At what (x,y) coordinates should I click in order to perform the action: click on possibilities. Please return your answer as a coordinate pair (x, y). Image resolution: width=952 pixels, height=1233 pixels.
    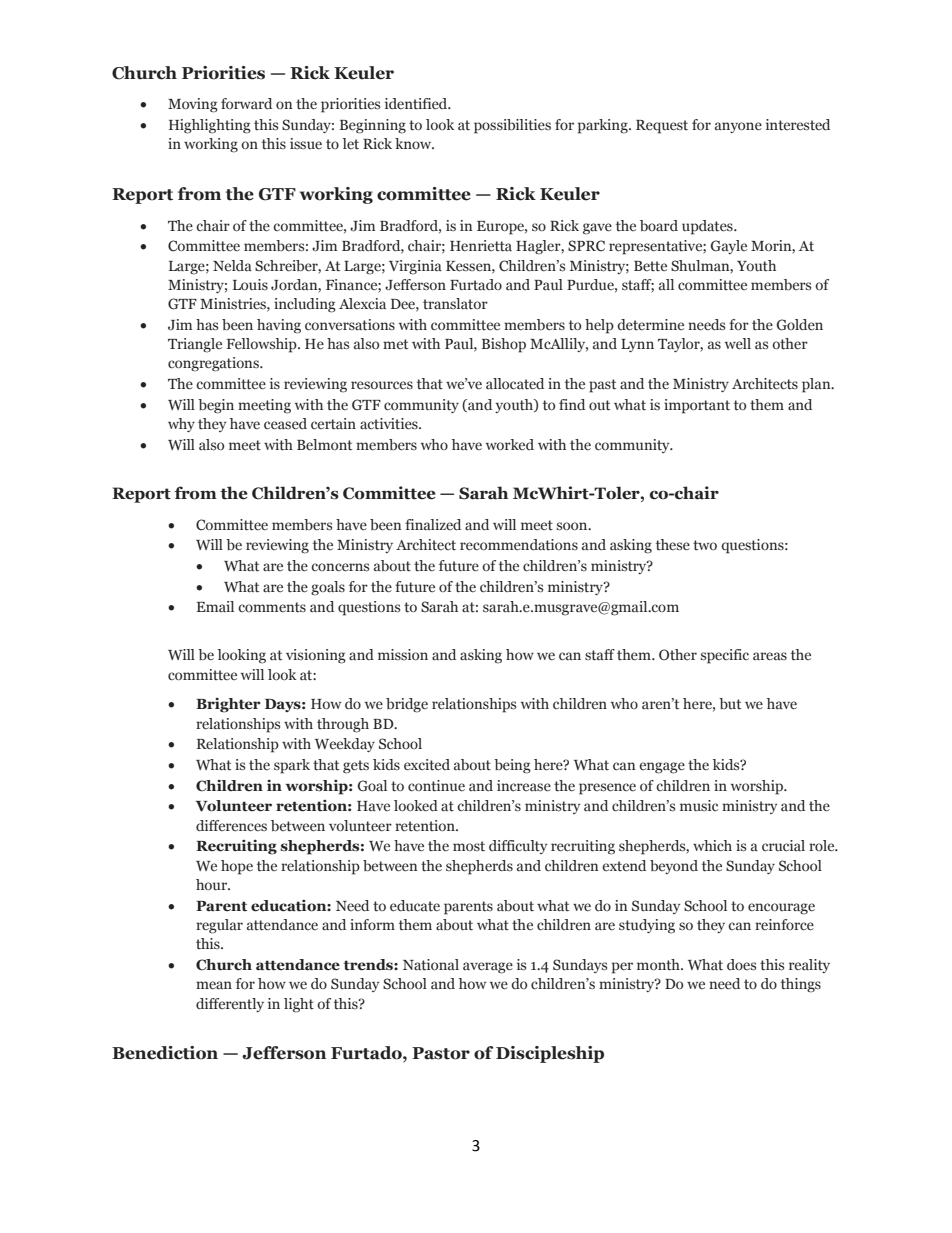
    Looking at the image, I should click on (512, 126).
